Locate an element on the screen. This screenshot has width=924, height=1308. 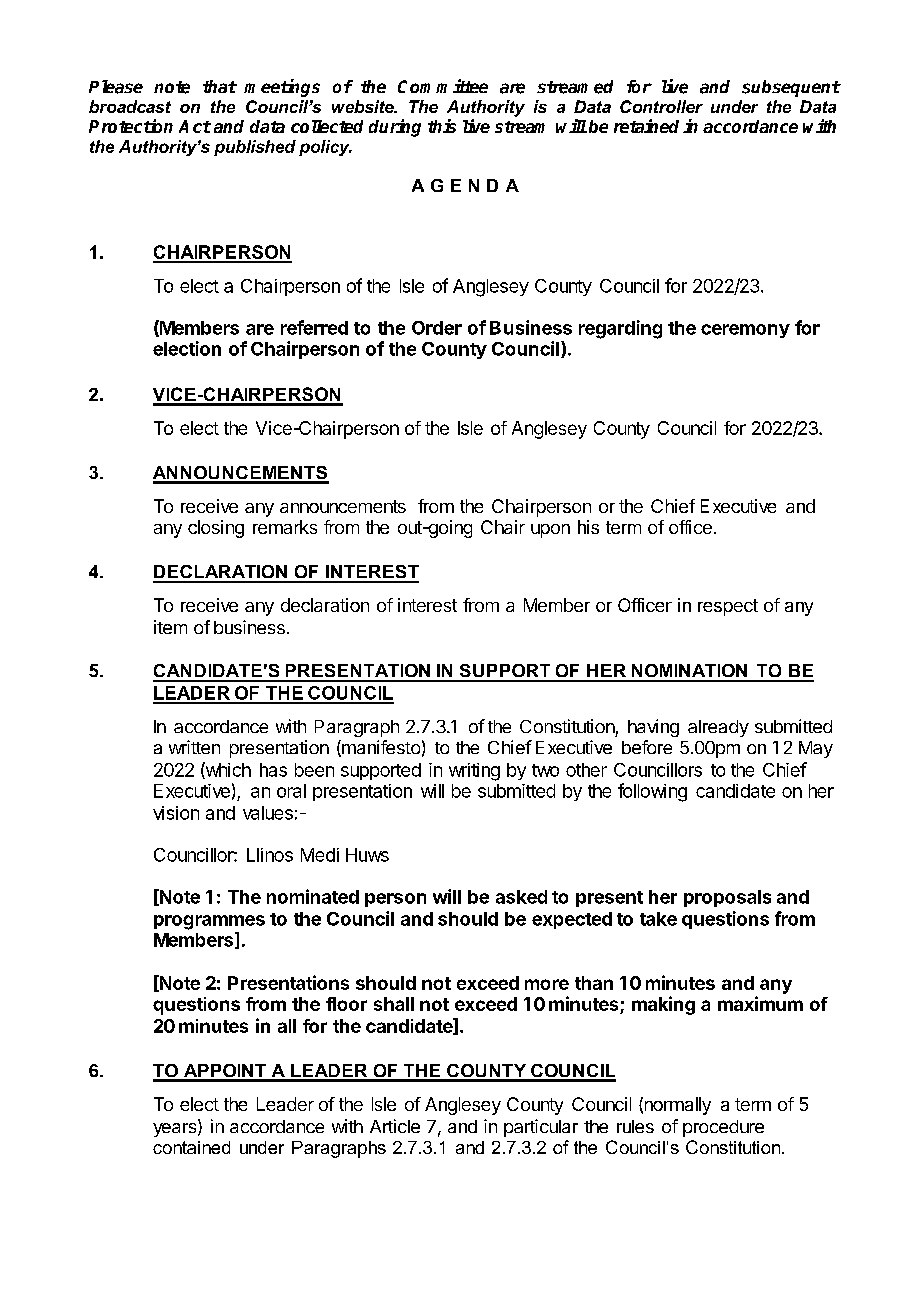
ceremony is located at coordinates (745, 331).
